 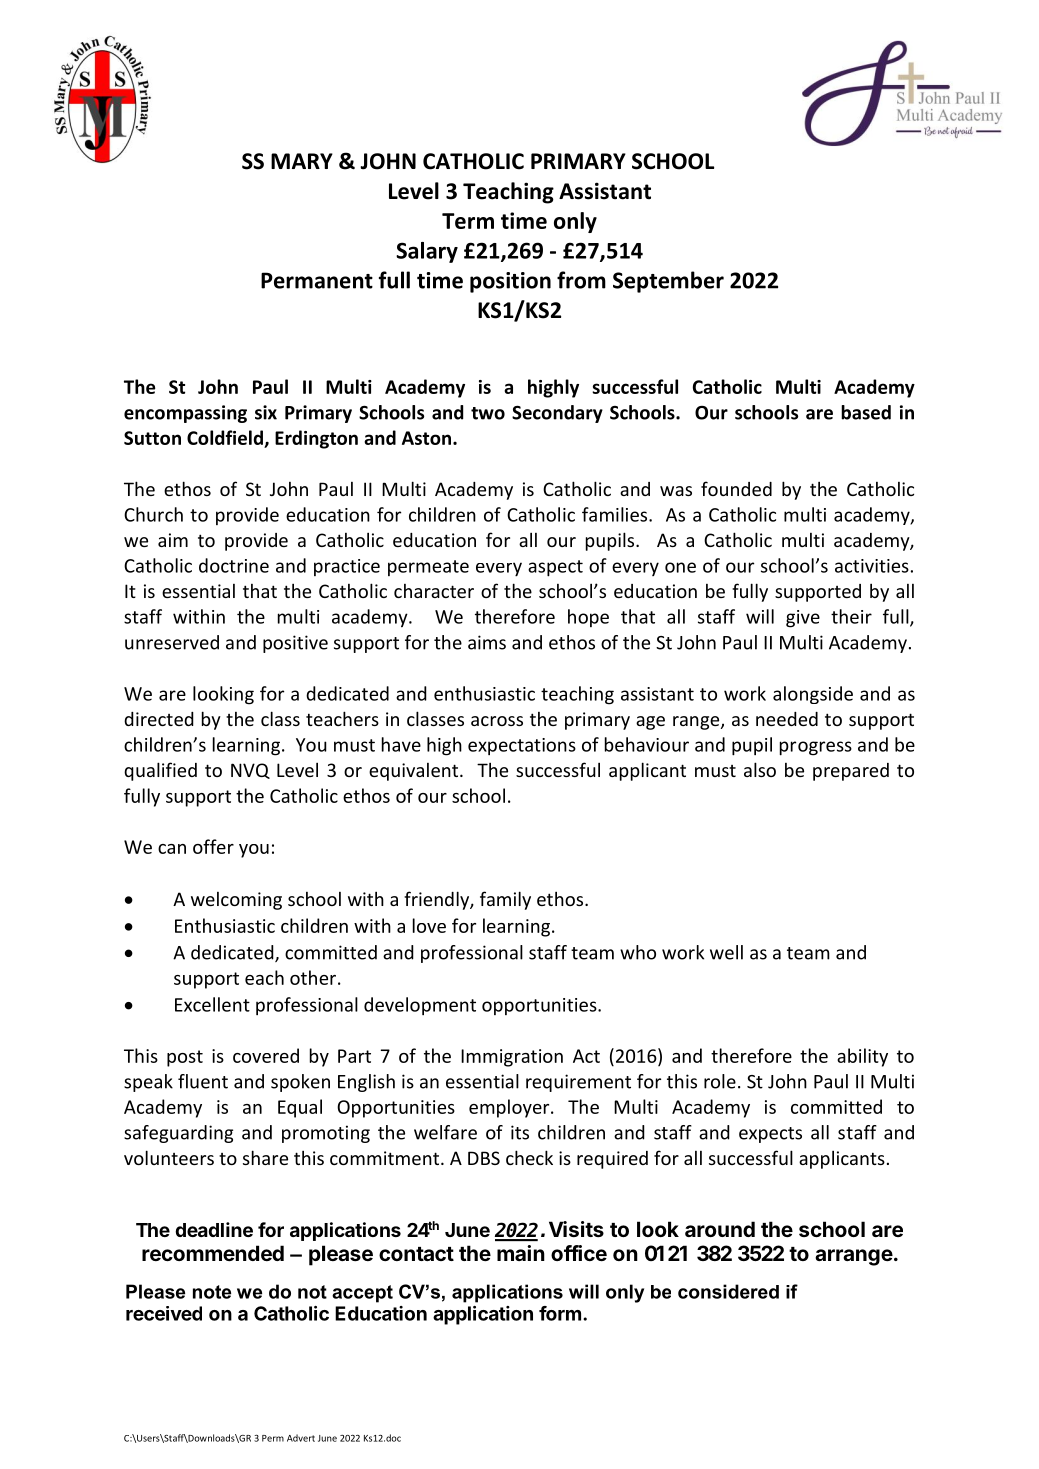 What do you see at coordinates (510, 1108) in the image?
I see `employer` at bounding box center [510, 1108].
